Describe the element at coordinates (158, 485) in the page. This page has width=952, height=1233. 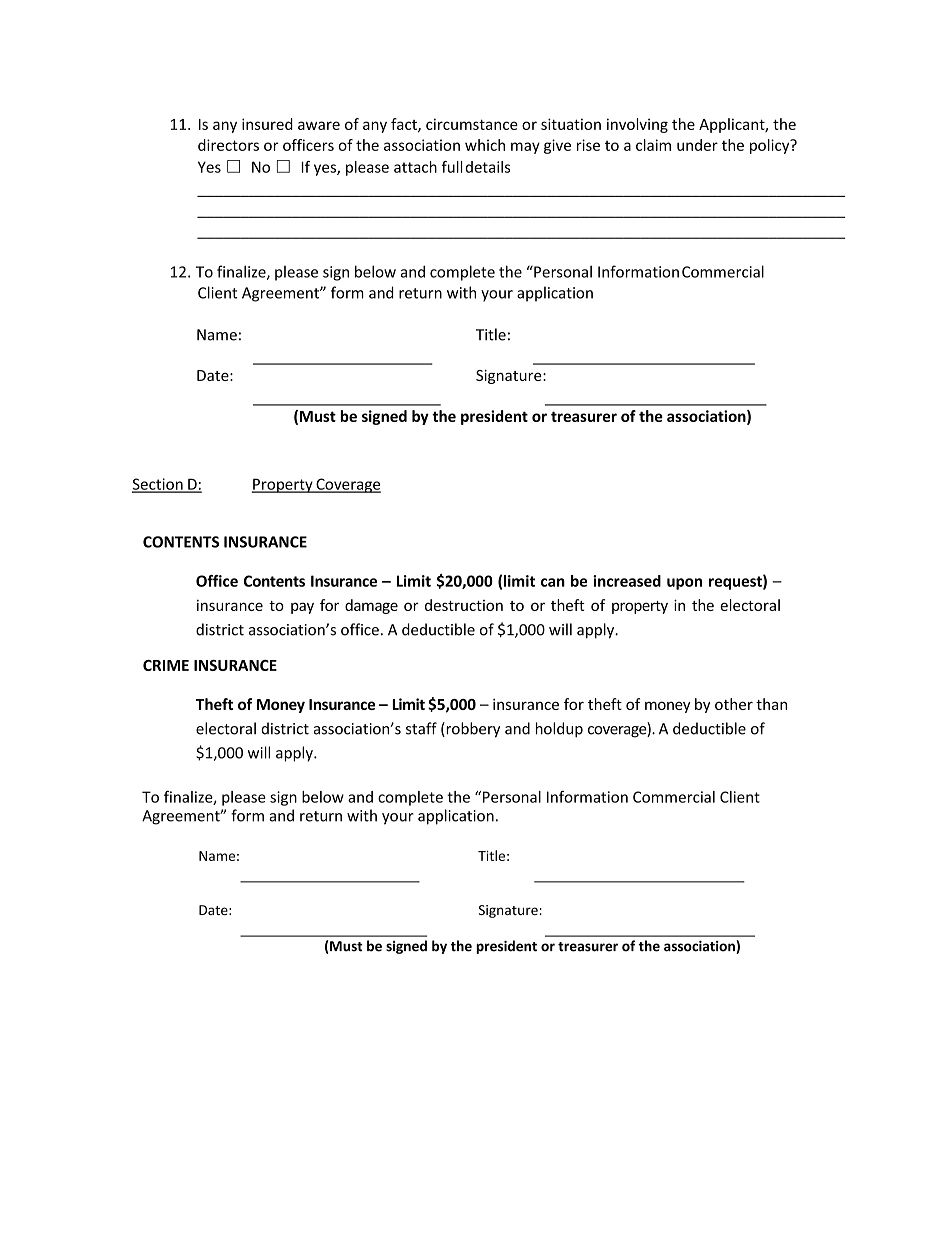
I see `Section` at that location.
